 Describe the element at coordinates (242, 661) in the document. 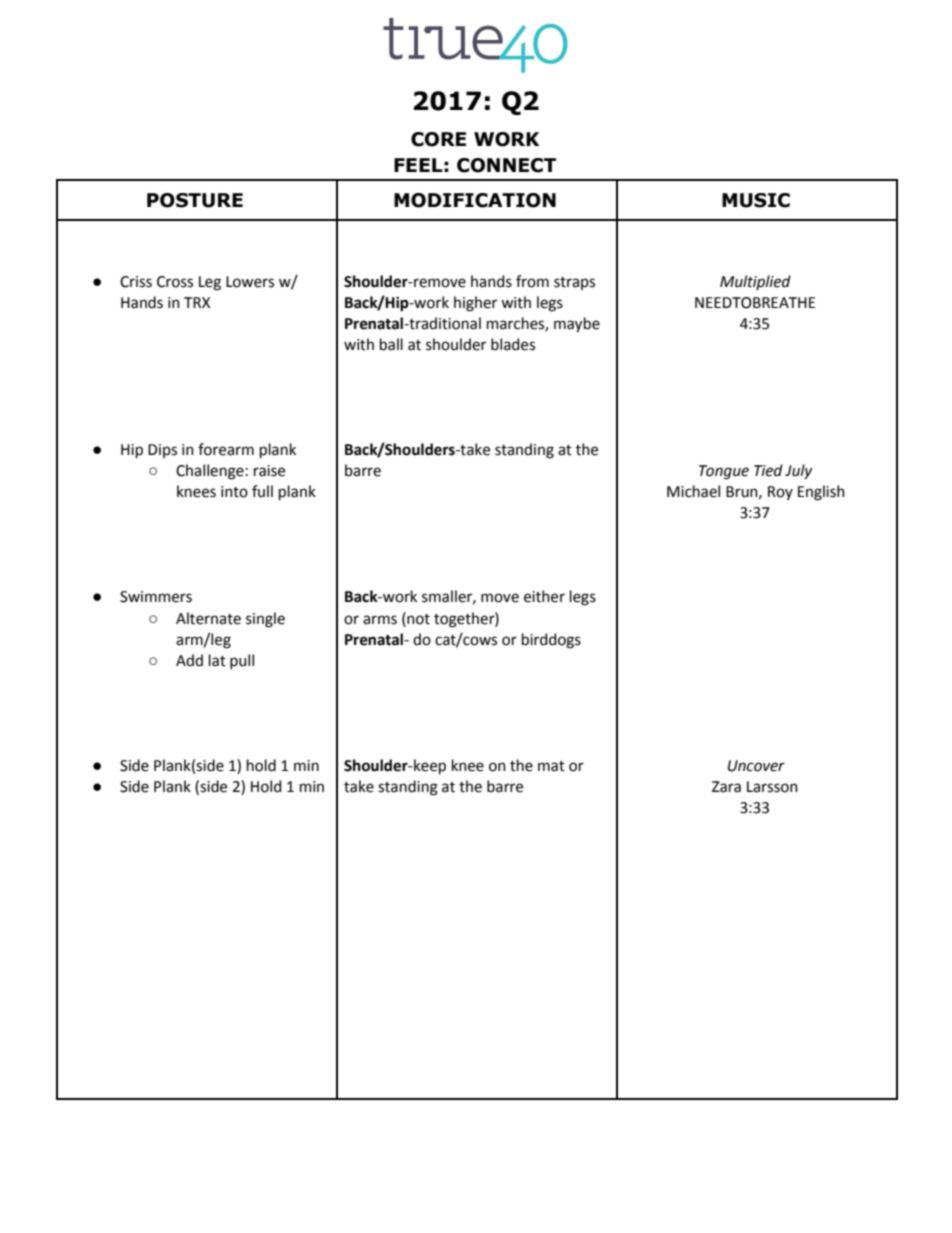

I see `pull` at that location.
